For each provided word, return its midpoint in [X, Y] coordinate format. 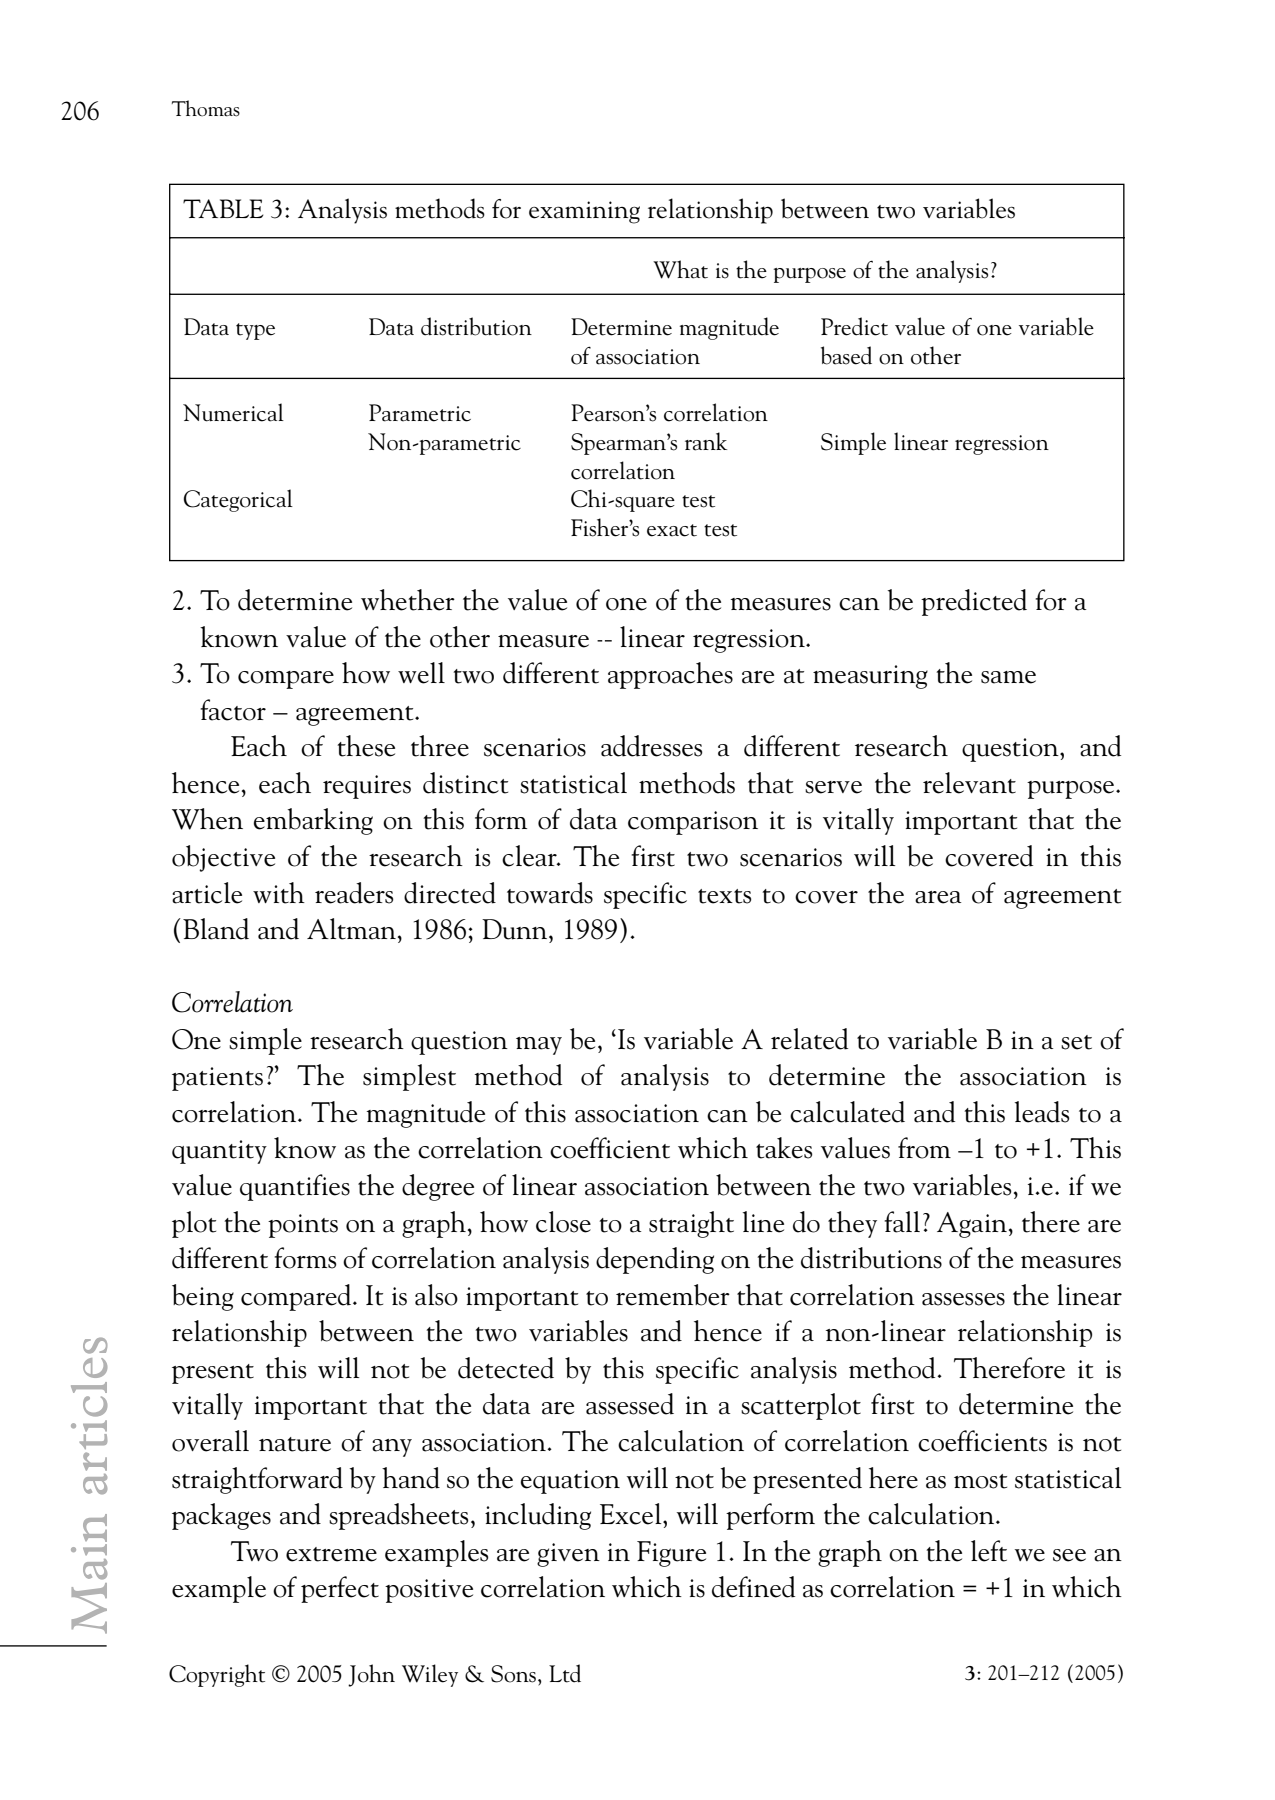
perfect [340, 1589]
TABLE [223, 208]
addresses [651, 746]
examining [584, 212]
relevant [969, 783]
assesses [963, 1299]
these [366, 746]
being [203, 1297]
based [846, 355]
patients [217, 1079]
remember [673, 1295]
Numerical [233, 412]
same [1008, 677]
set [1076, 1042]
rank [706, 441]
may [539, 1046]
